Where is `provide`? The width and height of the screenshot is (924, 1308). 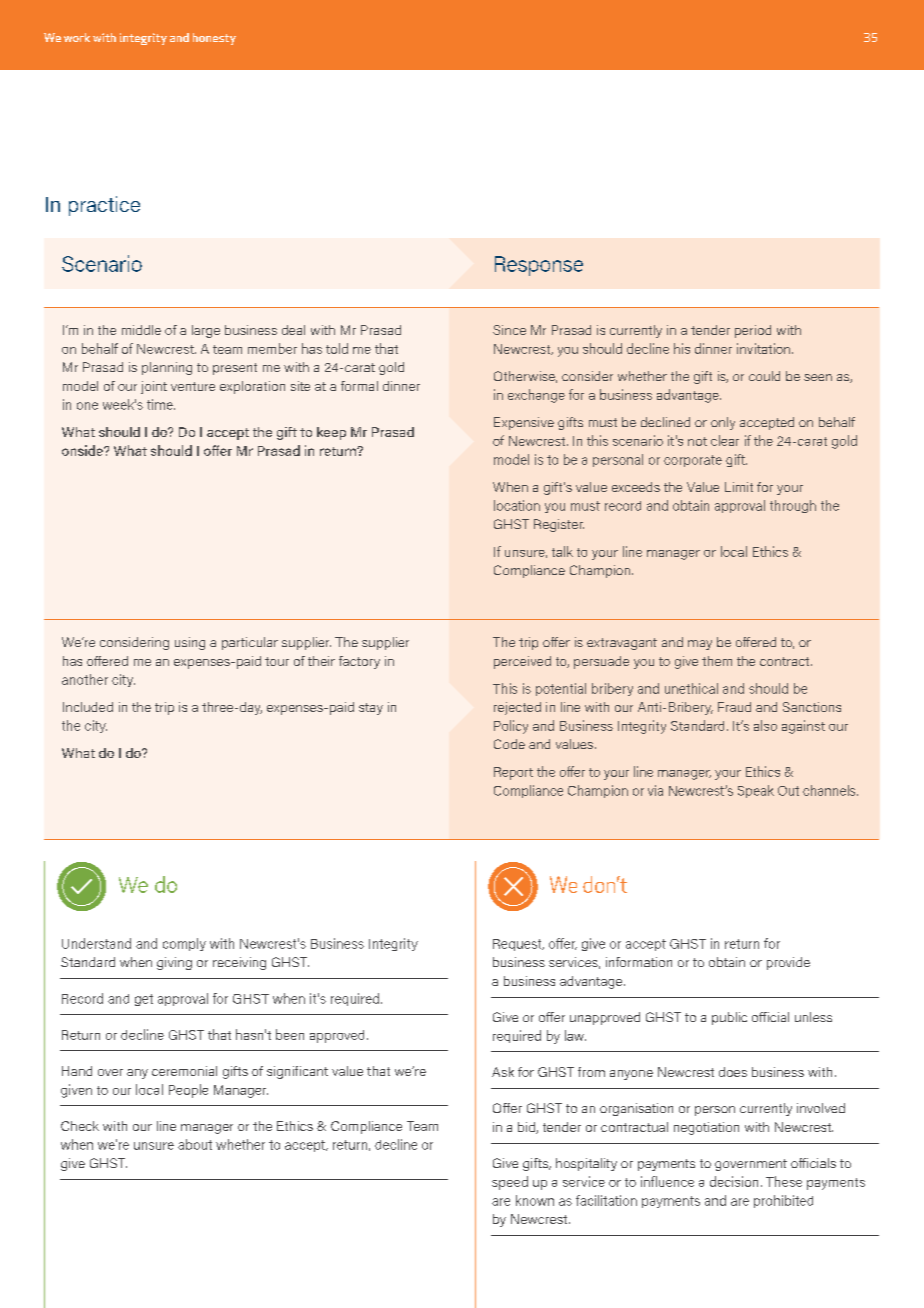
provide is located at coordinates (788, 963).
